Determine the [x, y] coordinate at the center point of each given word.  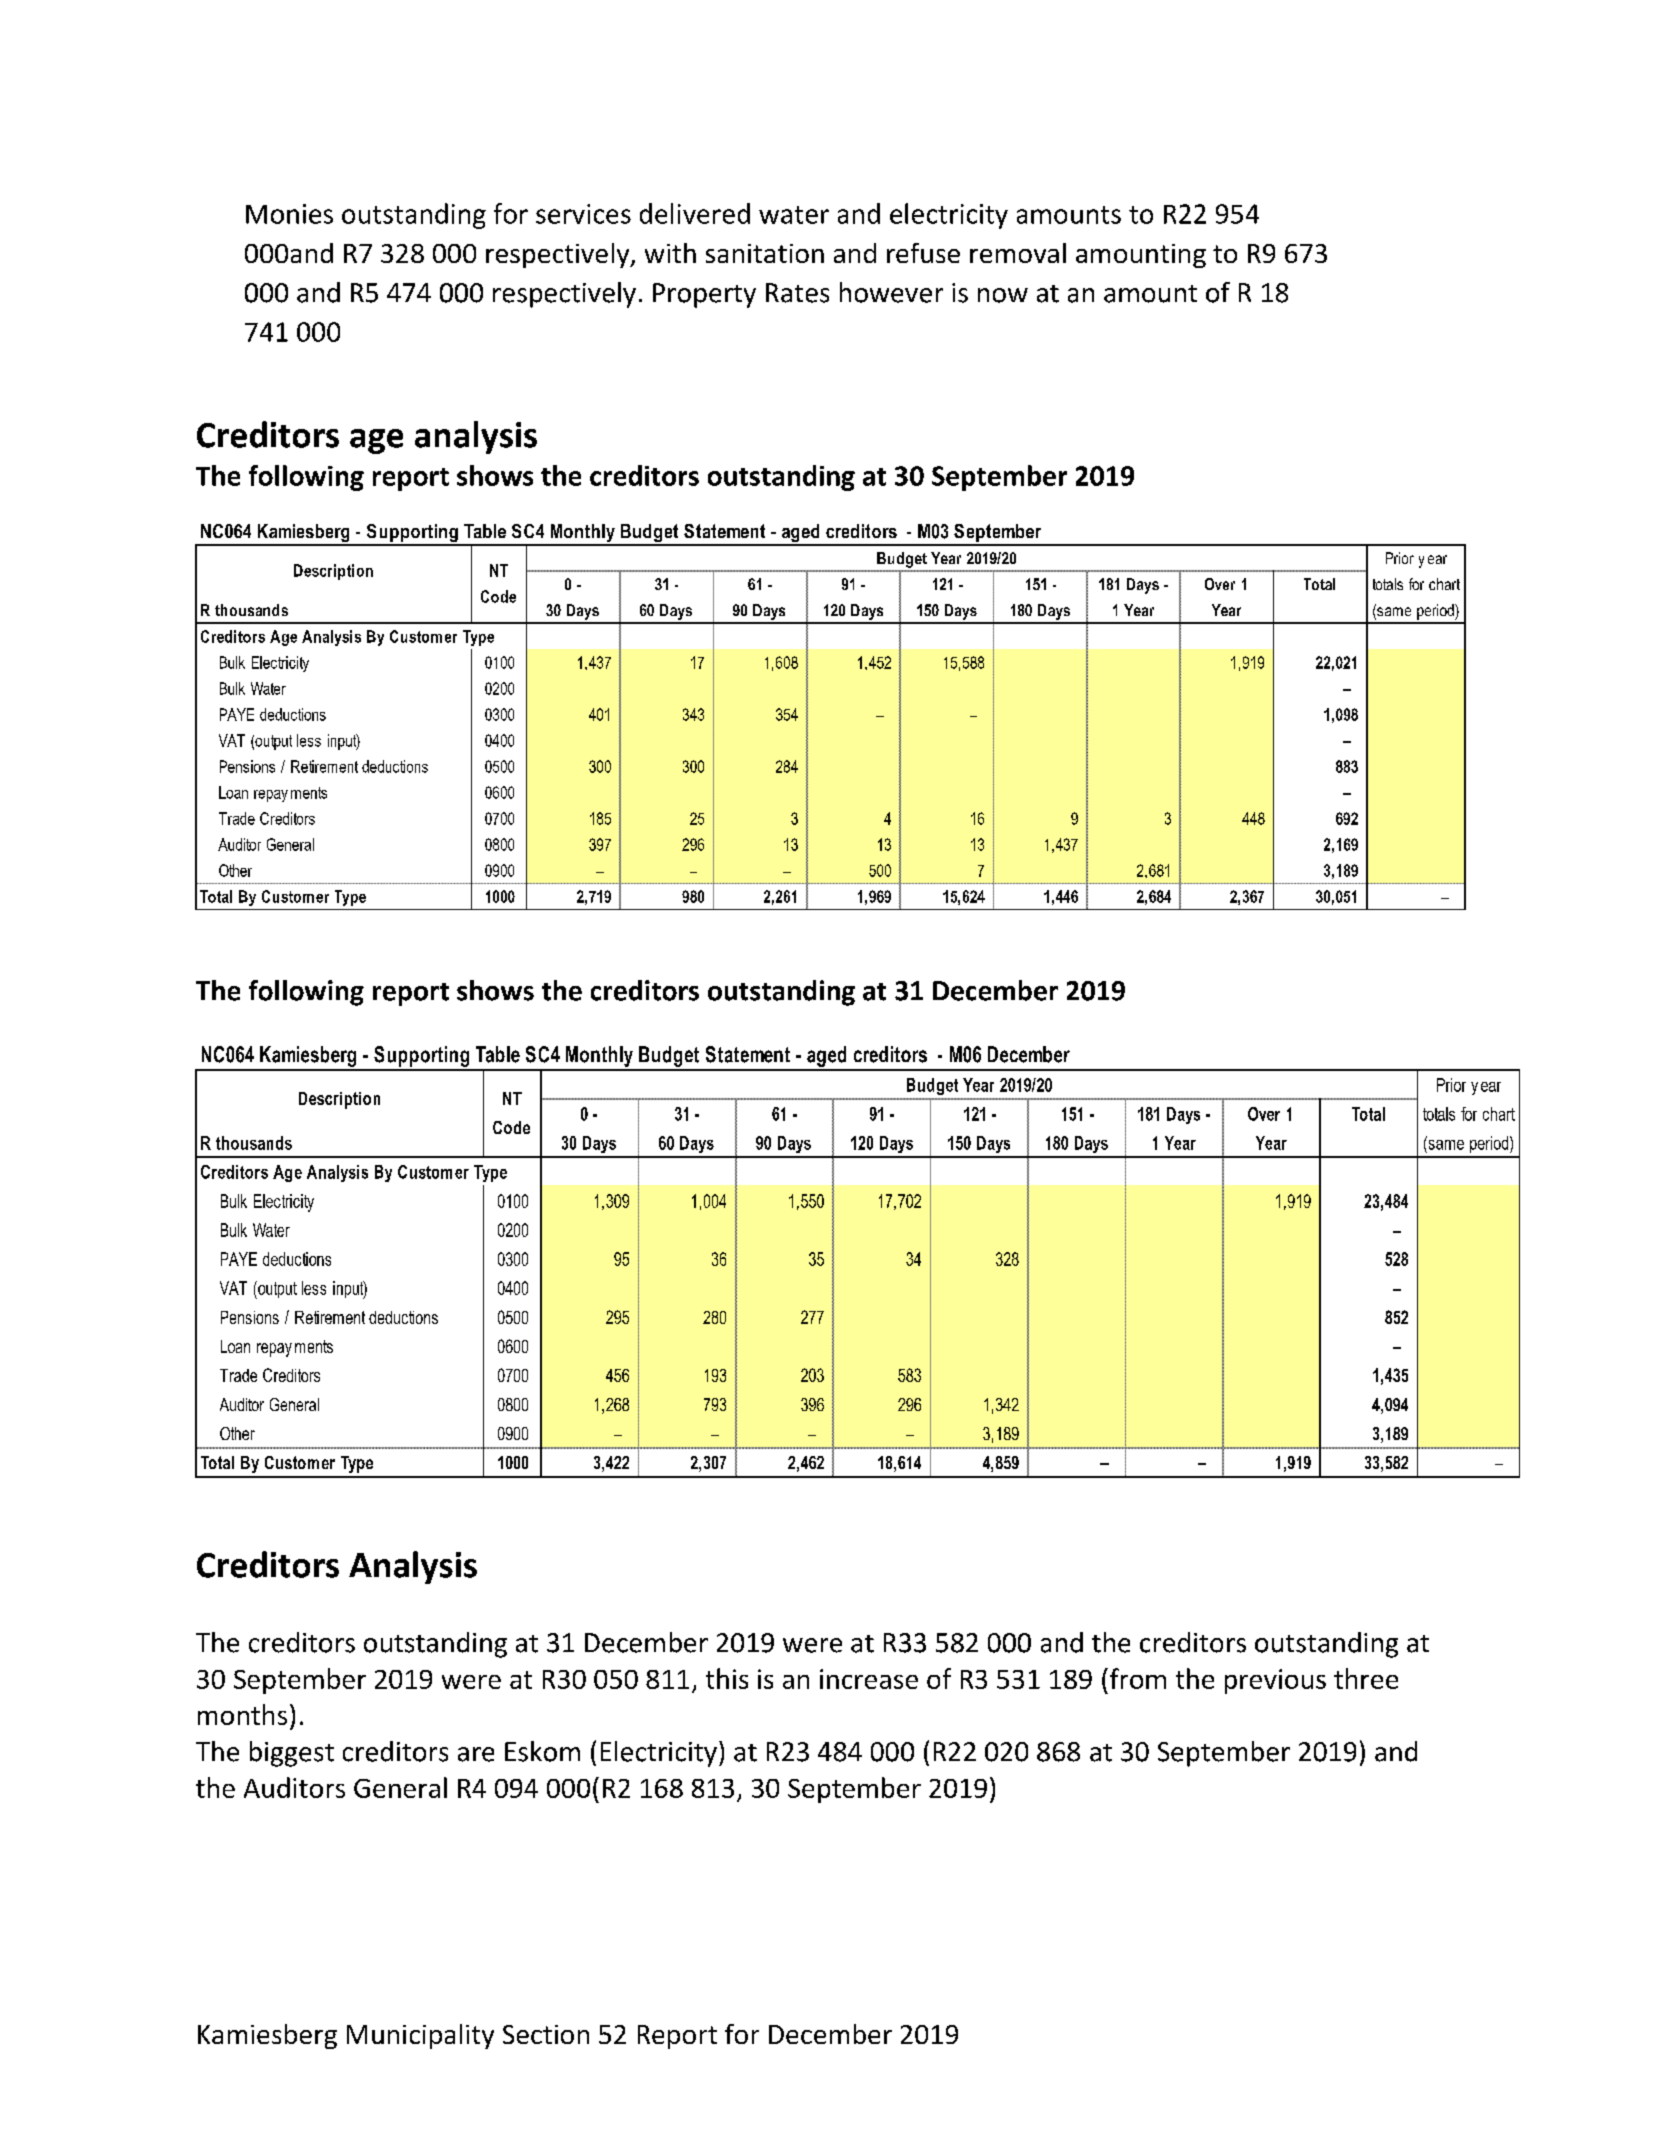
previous [1275, 1681]
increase [869, 1679]
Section [546, 2034]
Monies [289, 214]
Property [704, 295]
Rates [797, 293]
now [1003, 295]
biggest [292, 1754]
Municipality [420, 2036]
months [242, 1714]
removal [1018, 253]
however [891, 292]
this [727, 1678]
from [1138, 1678]
